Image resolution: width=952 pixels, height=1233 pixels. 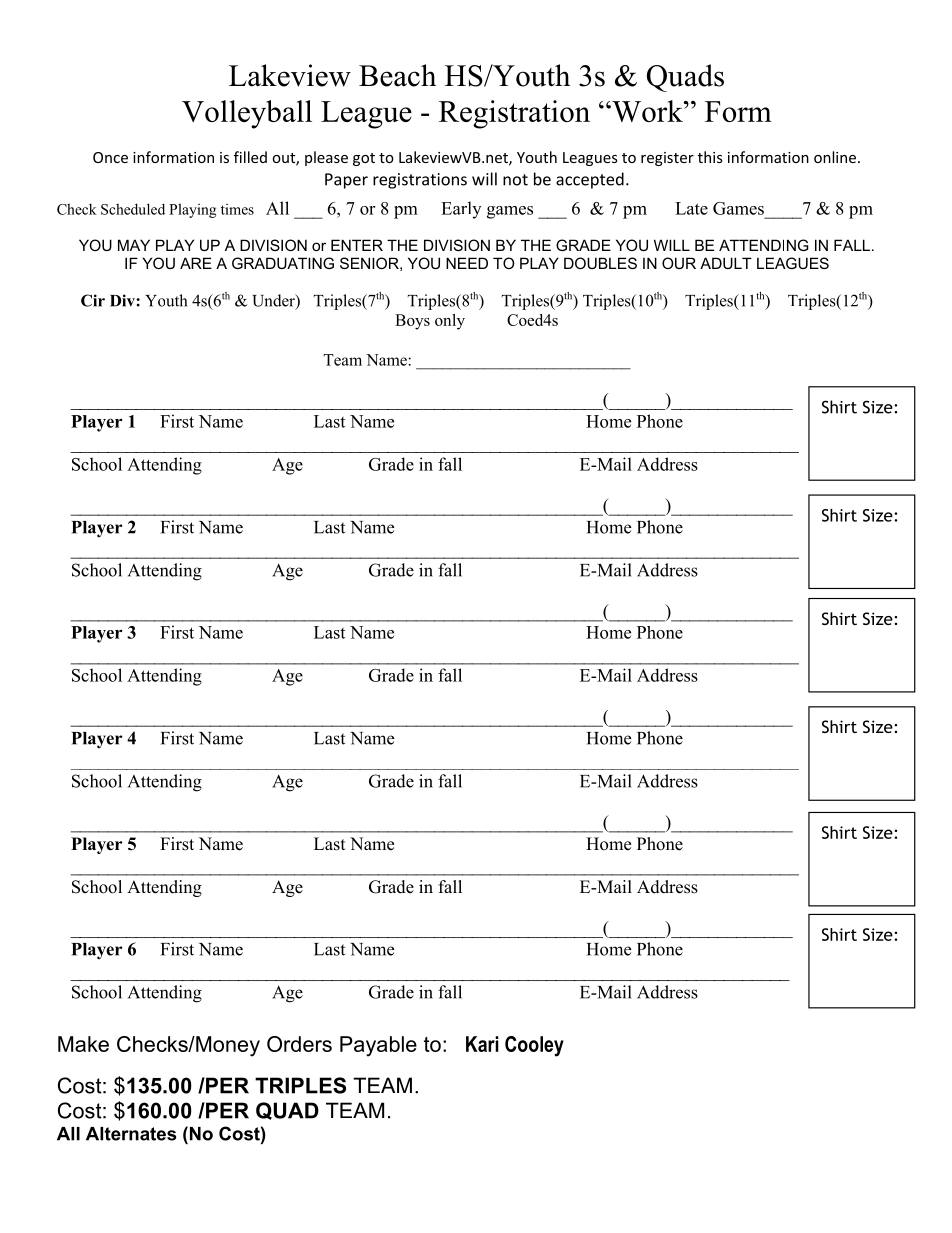 I want to click on Beach, so click(x=397, y=75).
